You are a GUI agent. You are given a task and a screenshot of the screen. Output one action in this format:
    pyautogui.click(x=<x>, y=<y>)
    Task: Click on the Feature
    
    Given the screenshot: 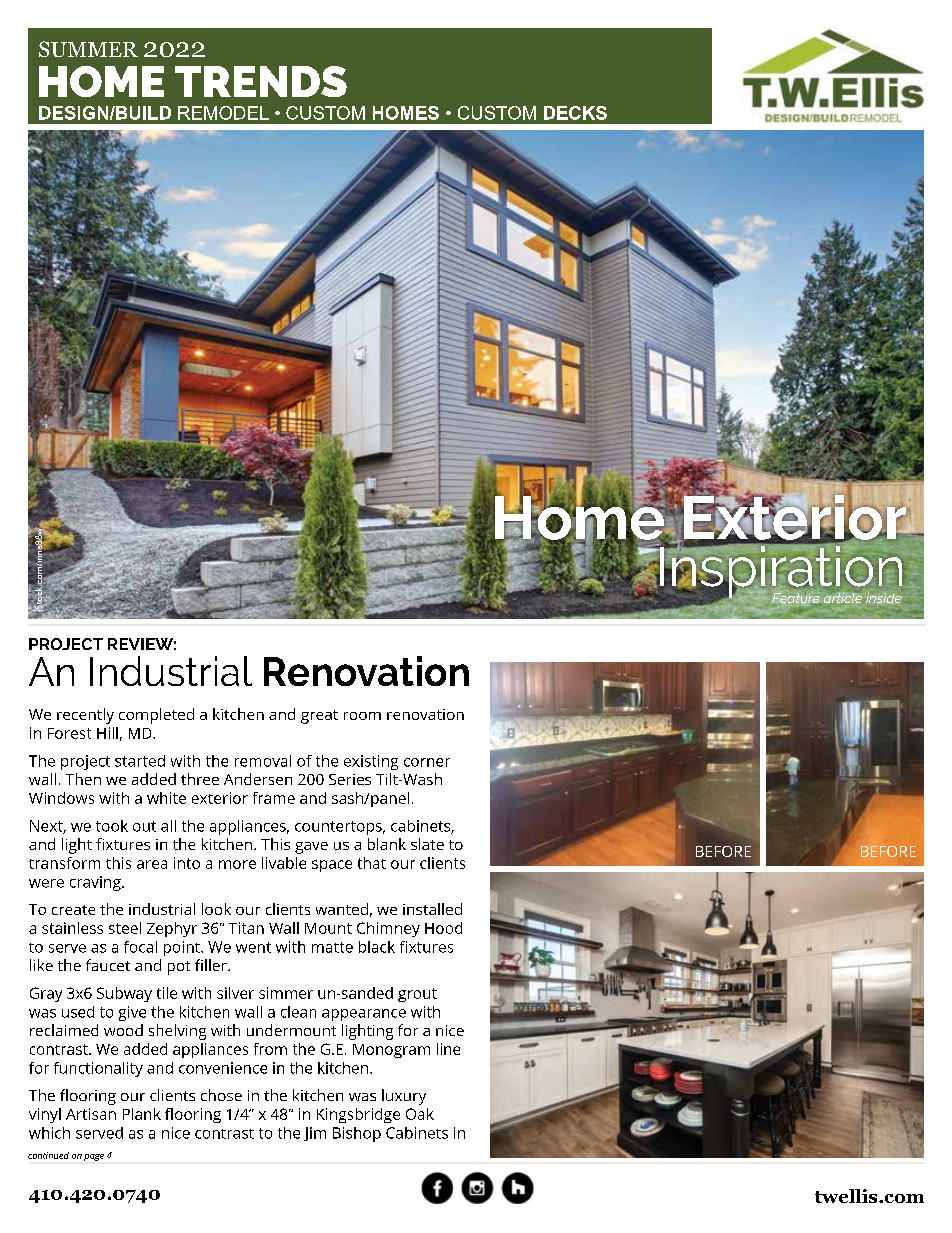 What is the action you would take?
    pyautogui.click(x=795, y=598)
